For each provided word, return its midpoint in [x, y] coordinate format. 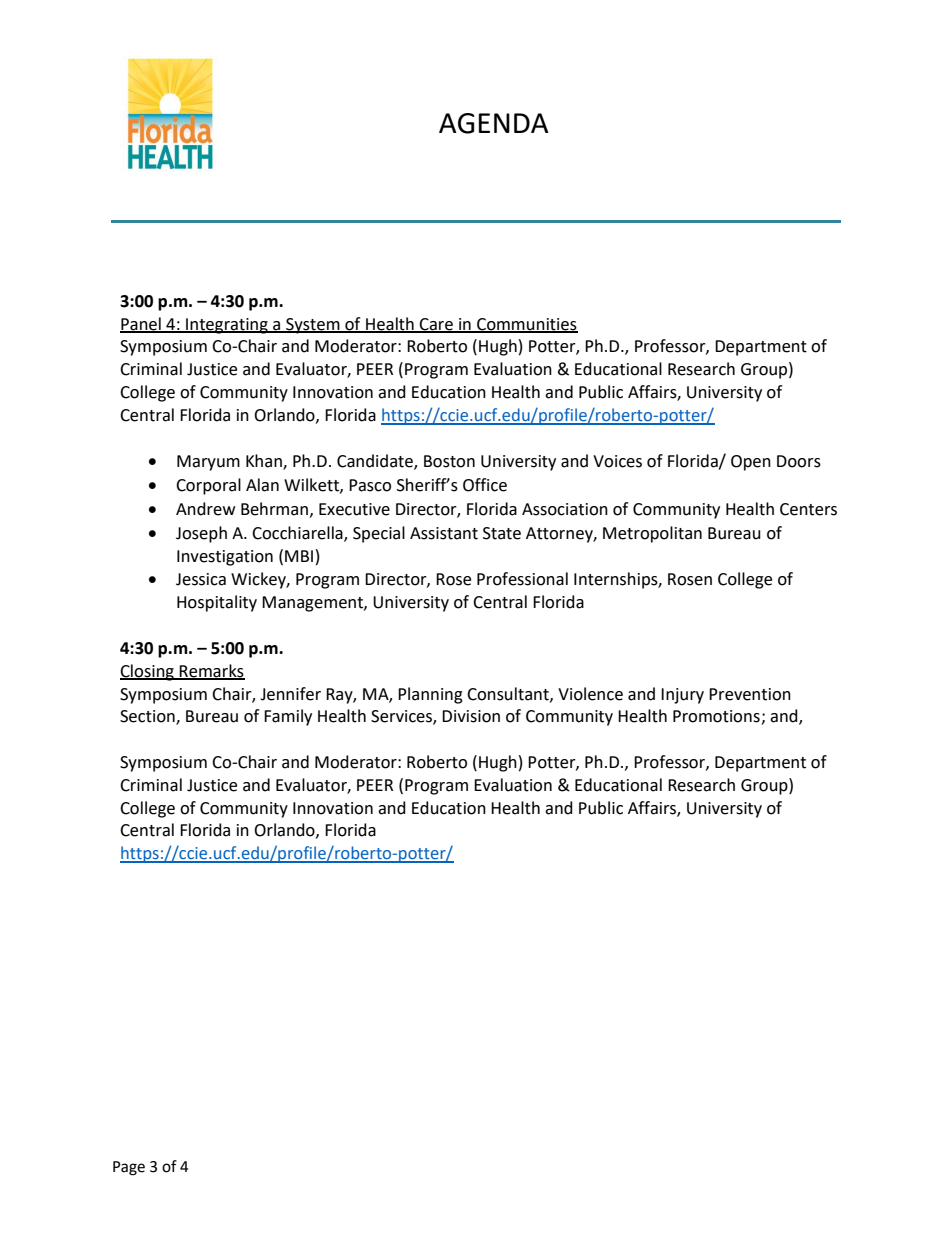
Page [129, 1168]
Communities [526, 325]
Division [471, 716]
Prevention [750, 694]
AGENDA [494, 123]
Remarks [211, 671]
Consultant [509, 694]
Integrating [227, 326]
